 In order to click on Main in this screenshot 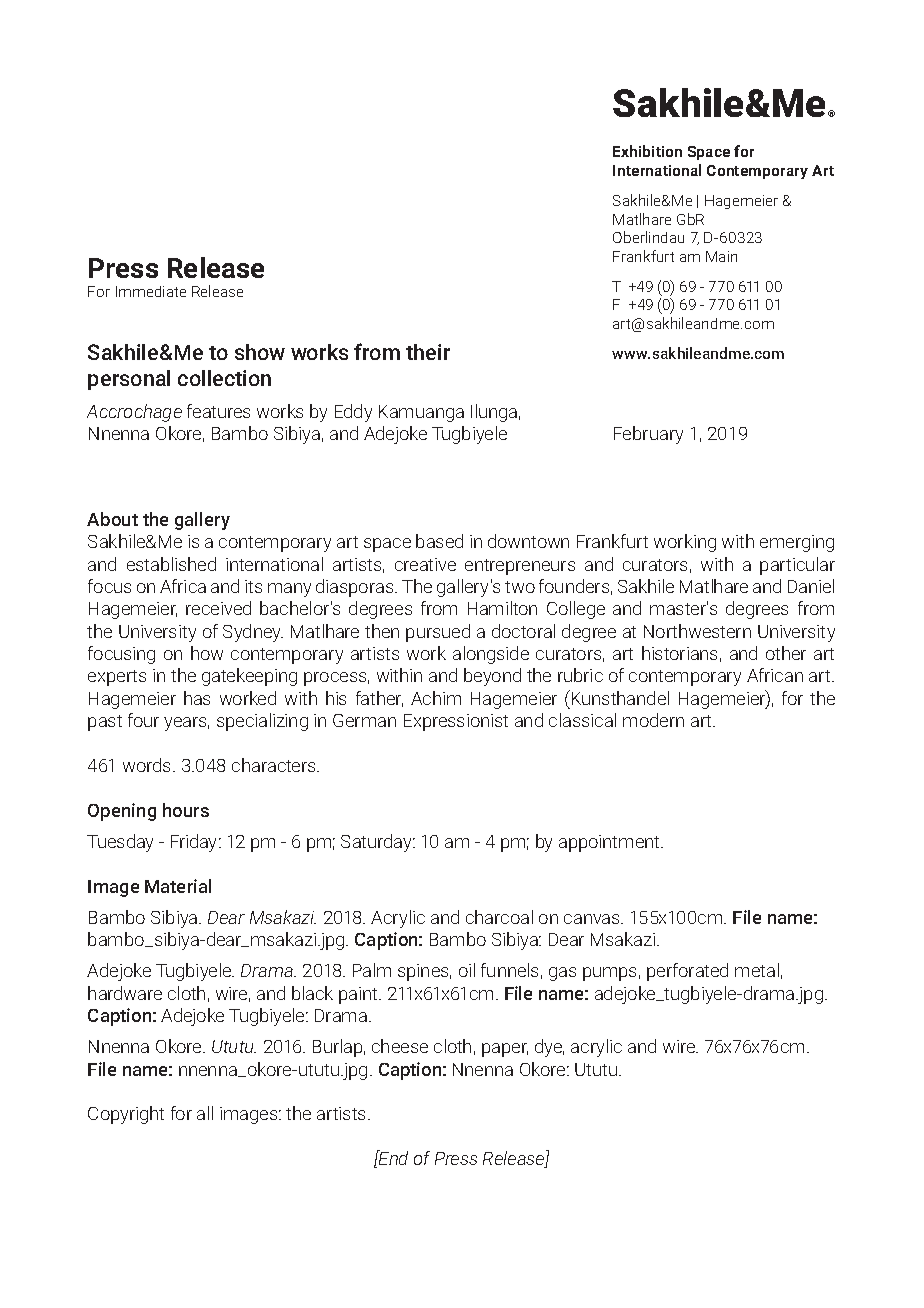, I will do `click(721, 256)`.
